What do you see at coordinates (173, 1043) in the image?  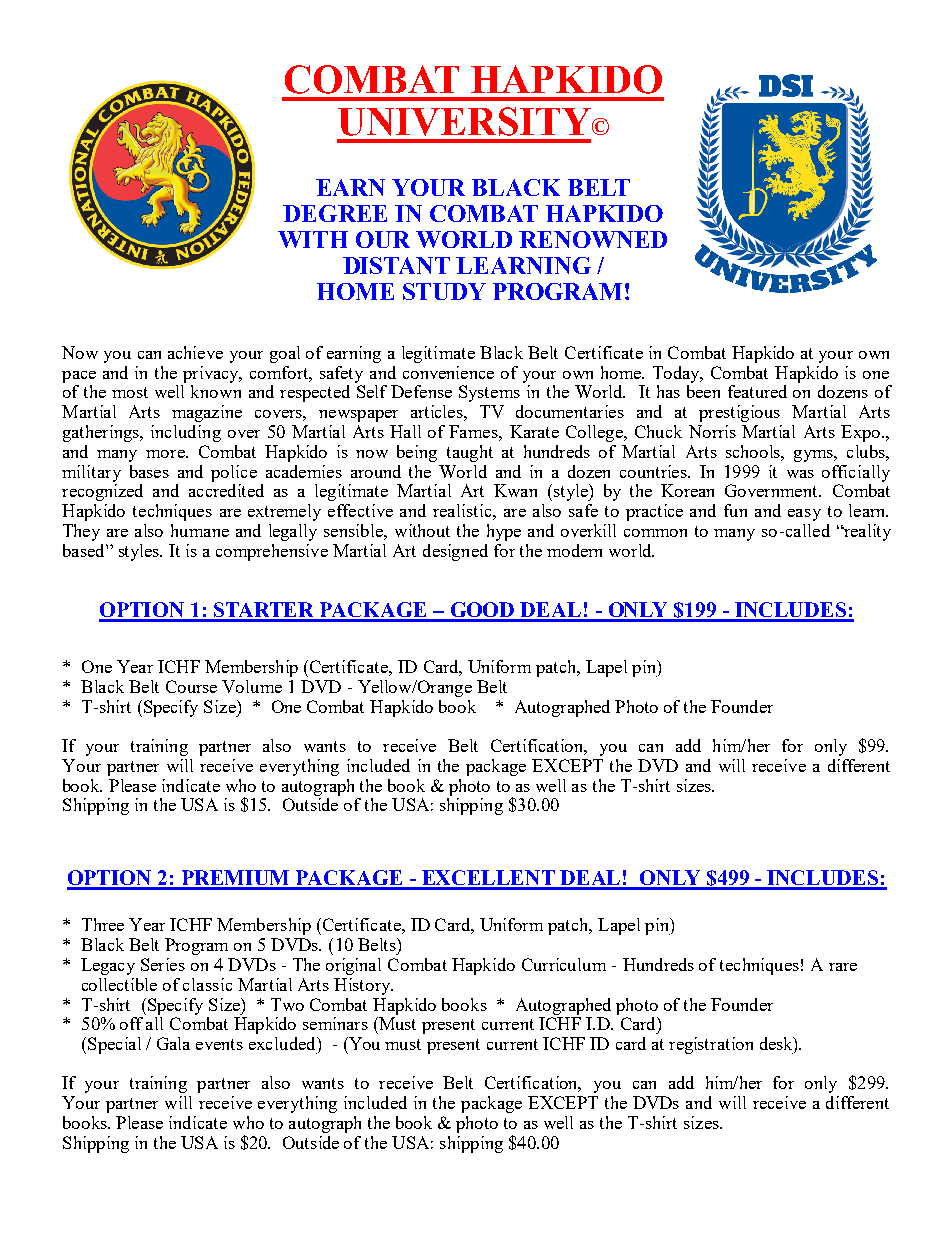 I see `Gala` at bounding box center [173, 1043].
